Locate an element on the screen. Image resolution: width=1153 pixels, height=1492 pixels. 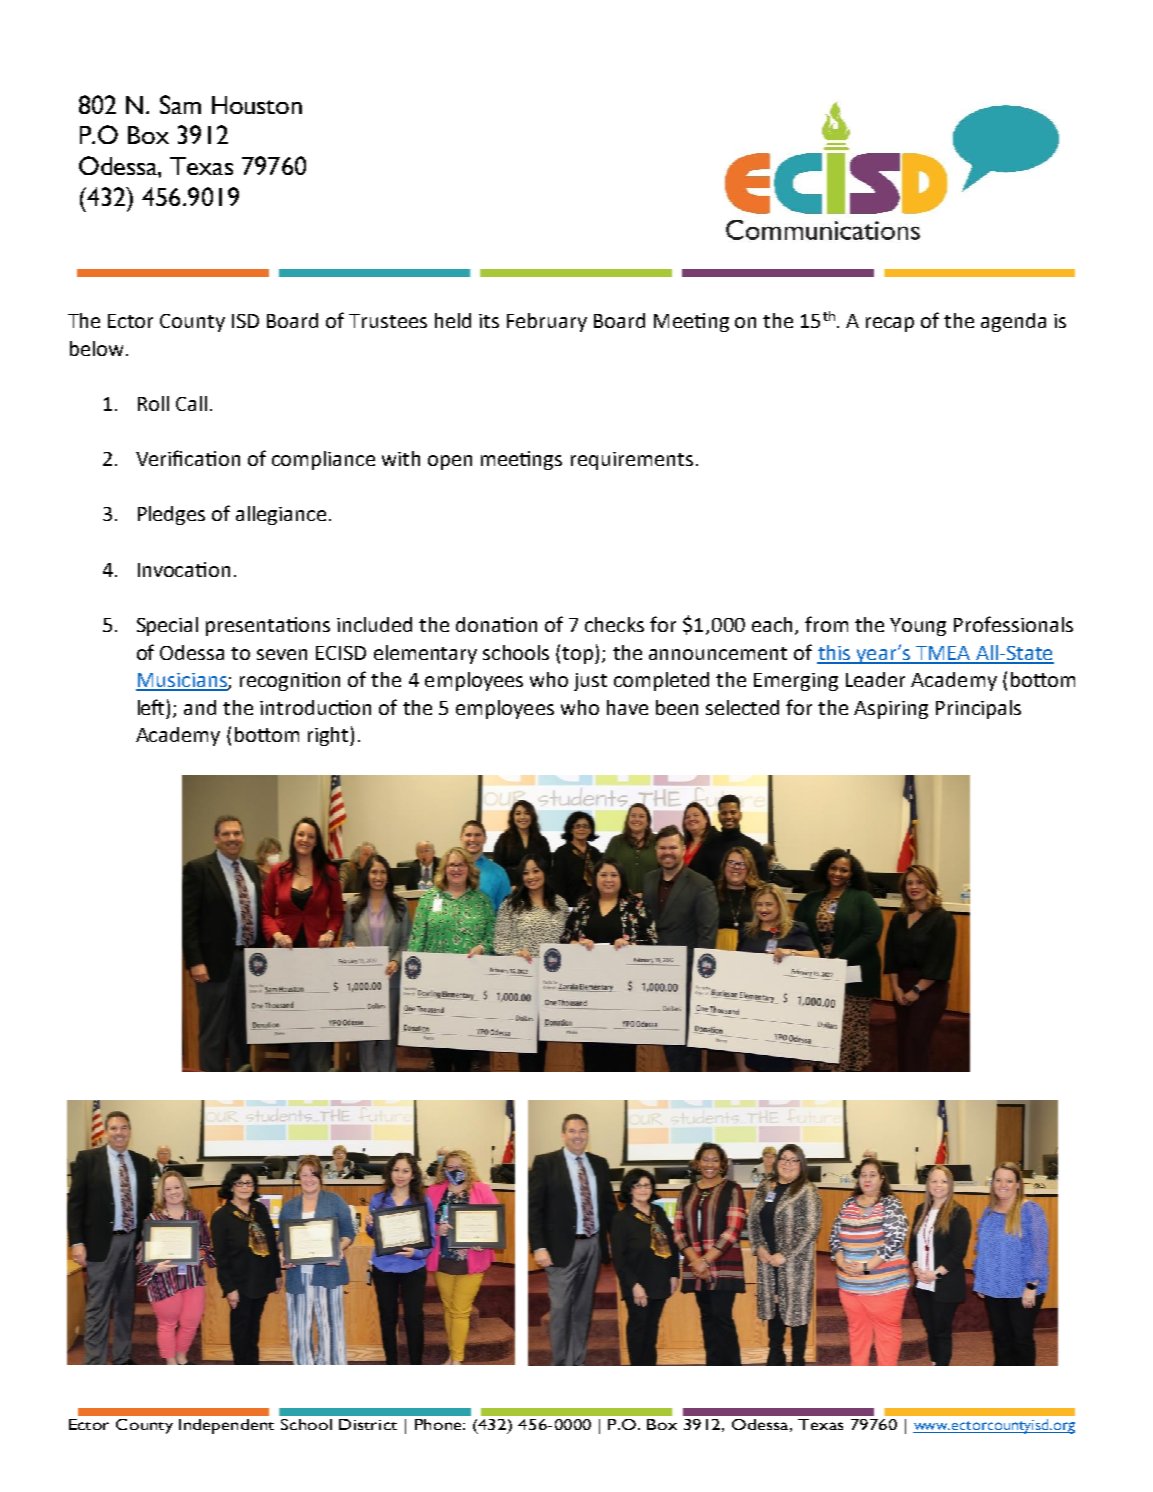
February is located at coordinates (547, 322).
